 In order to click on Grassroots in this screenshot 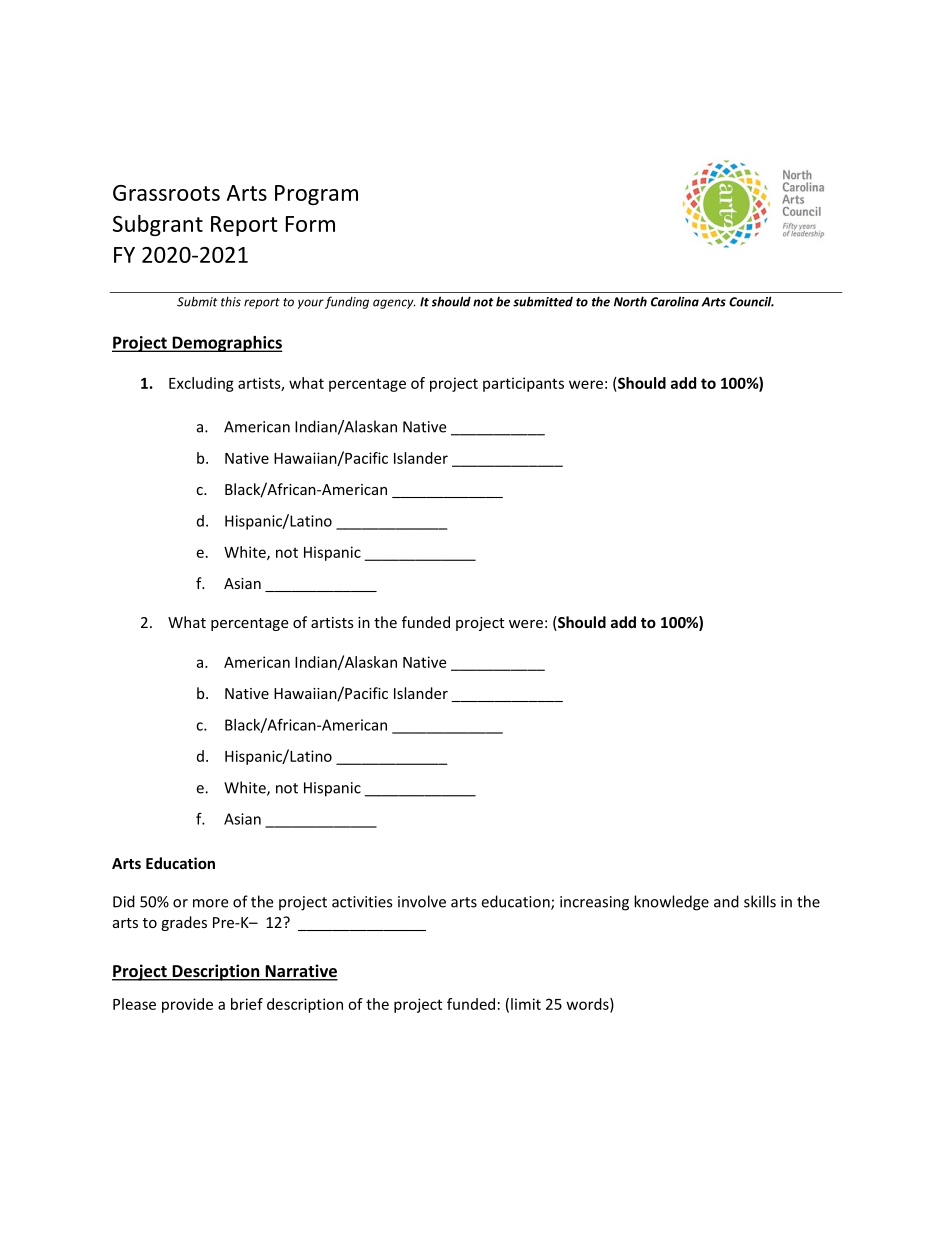, I will do `click(166, 193)`.
